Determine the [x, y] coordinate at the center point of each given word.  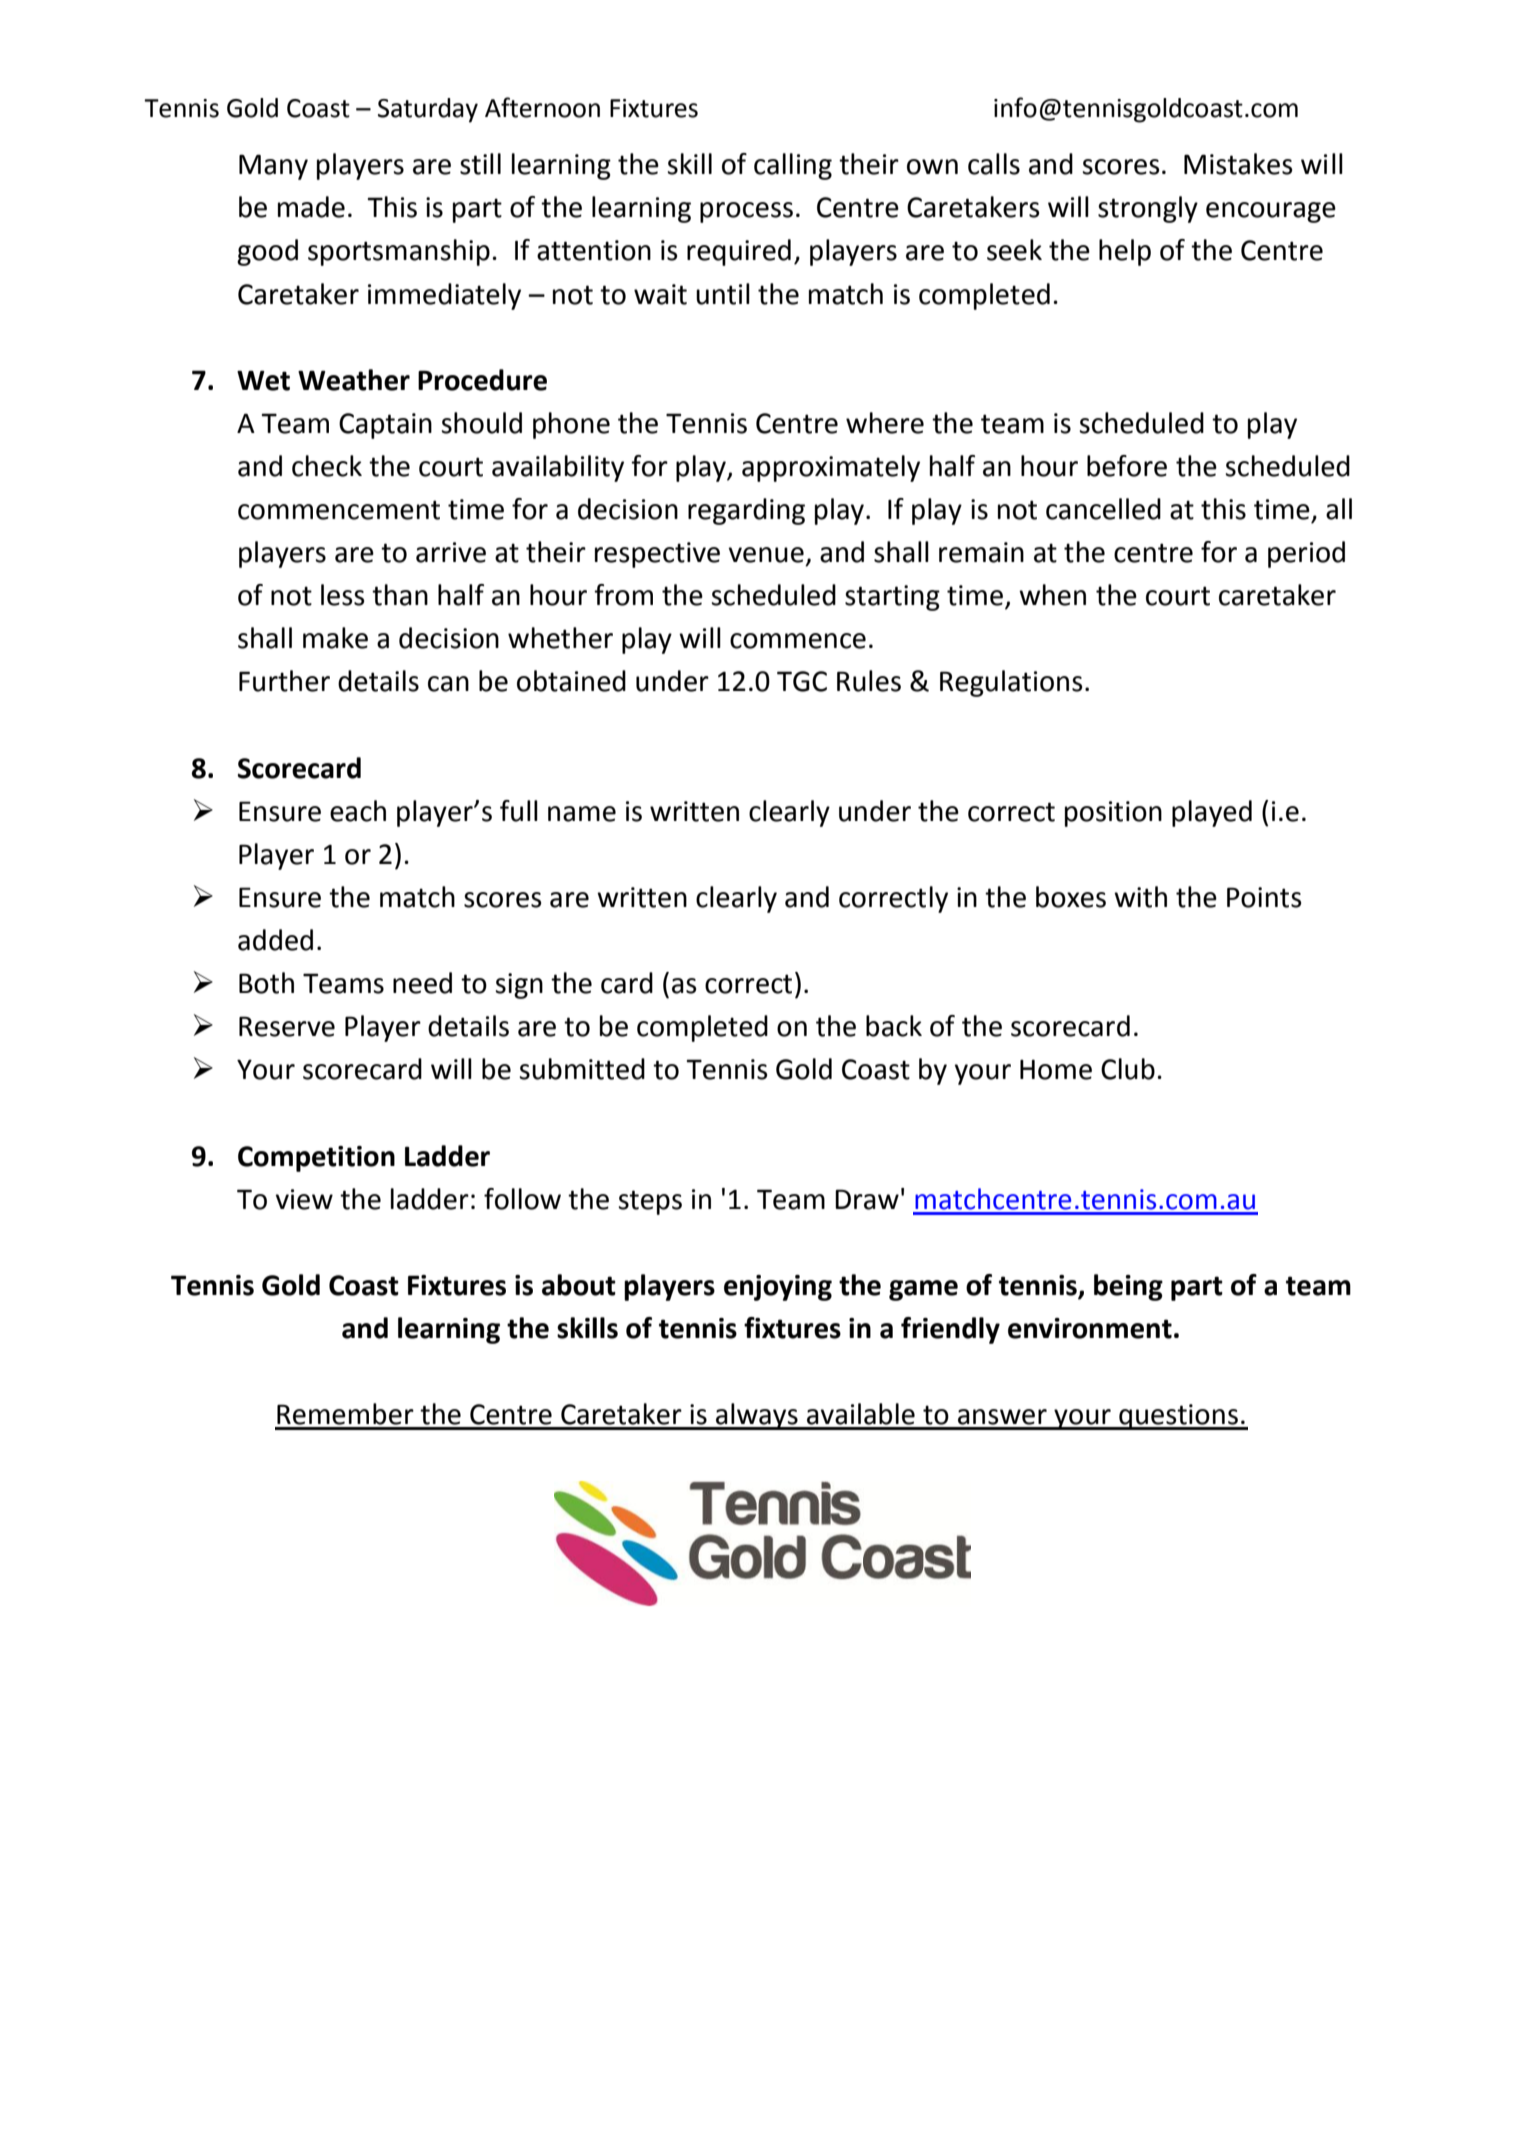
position [1113, 814]
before [1127, 466]
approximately [831, 468]
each [358, 811]
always [757, 1416]
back [894, 1026]
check [327, 466]
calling [793, 166]
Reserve [287, 1026]
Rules [869, 681]
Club [1128, 1069]
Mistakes [1238, 164]
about [579, 1285]
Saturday [428, 110]
